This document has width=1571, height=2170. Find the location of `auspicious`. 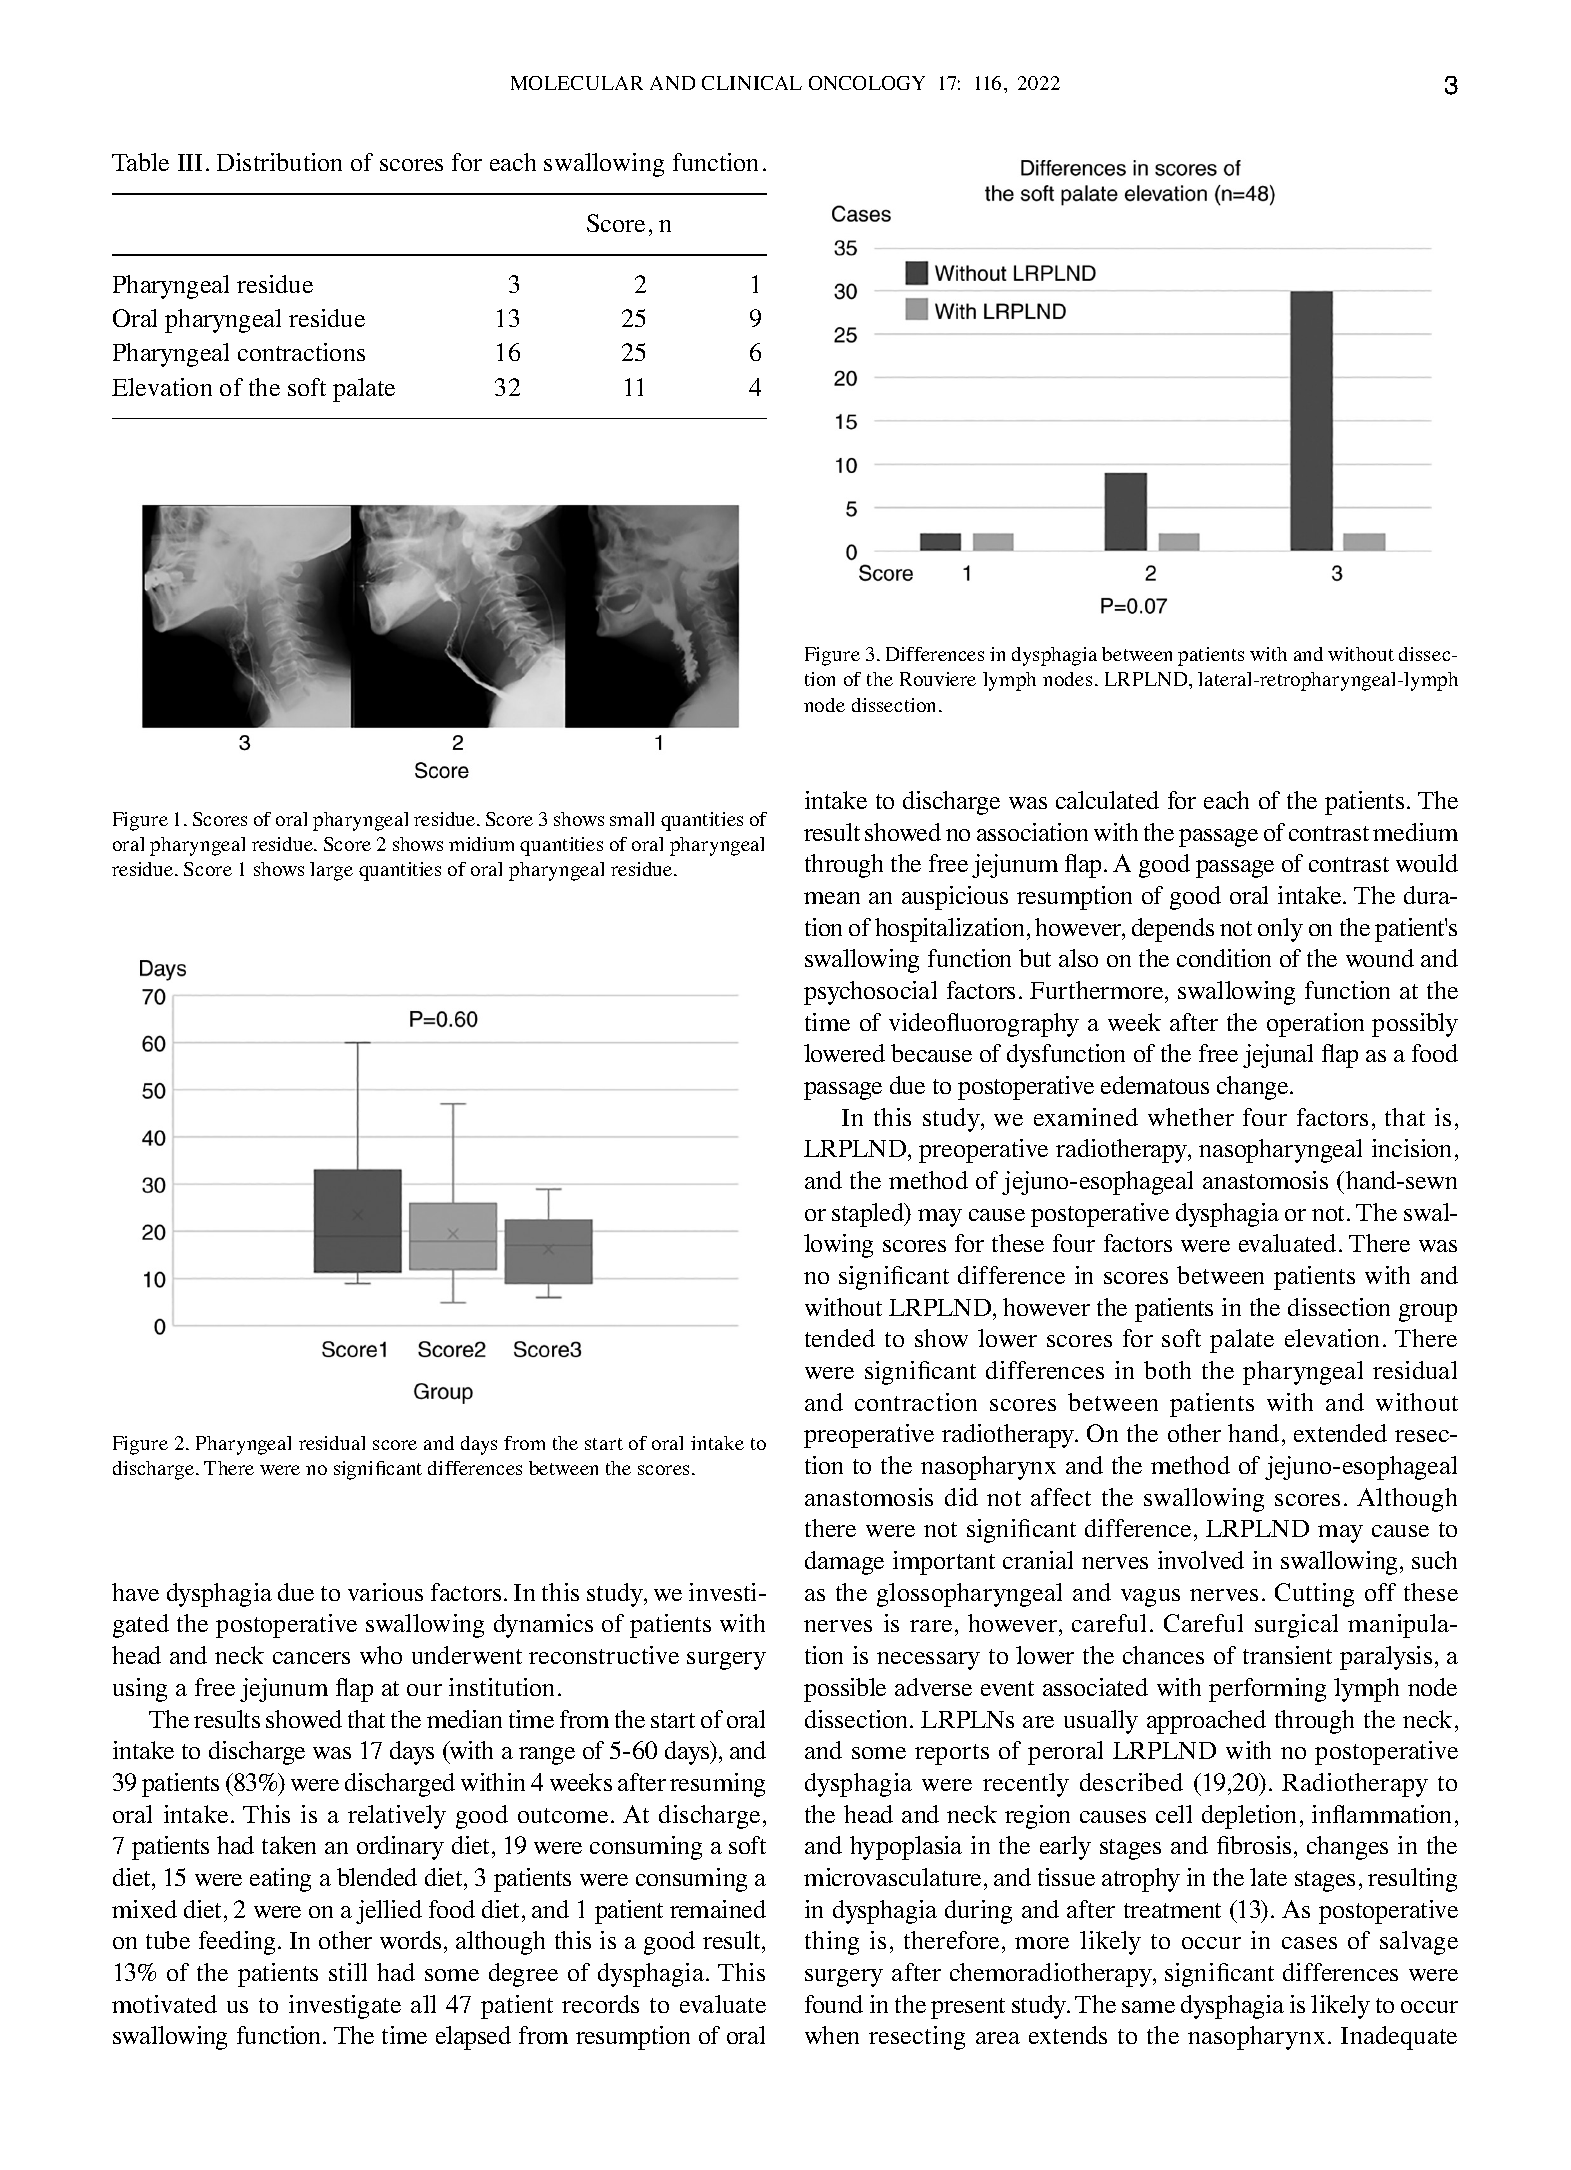

auspicious is located at coordinates (955, 898).
